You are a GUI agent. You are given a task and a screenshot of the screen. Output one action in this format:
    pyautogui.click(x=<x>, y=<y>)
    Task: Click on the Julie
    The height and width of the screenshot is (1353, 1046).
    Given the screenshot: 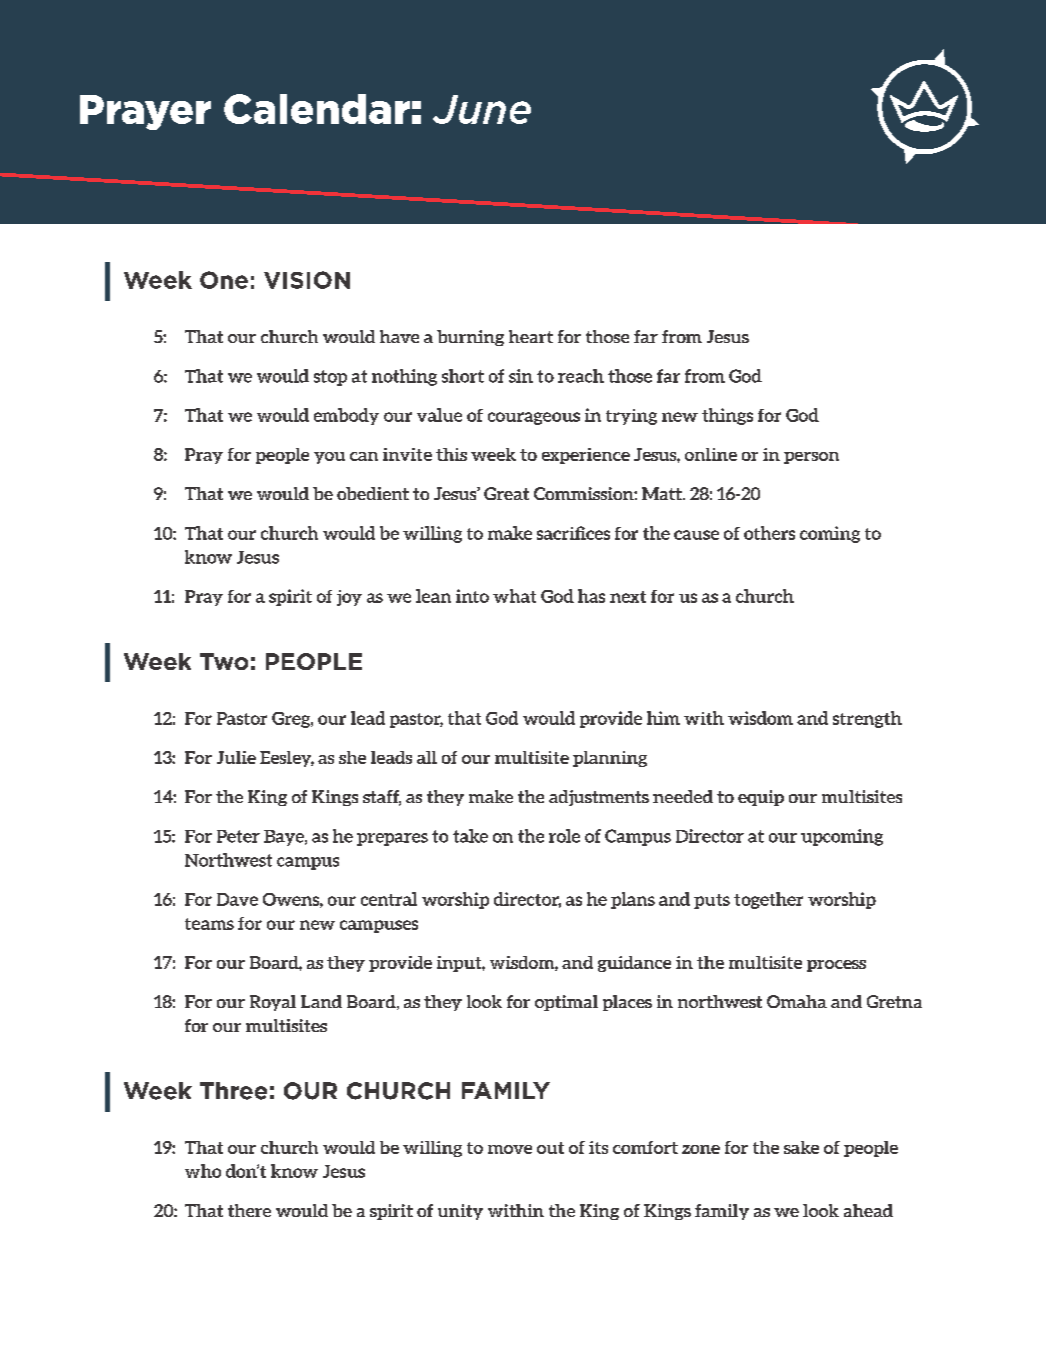 What is the action you would take?
    pyautogui.click(x=236, y=757)
